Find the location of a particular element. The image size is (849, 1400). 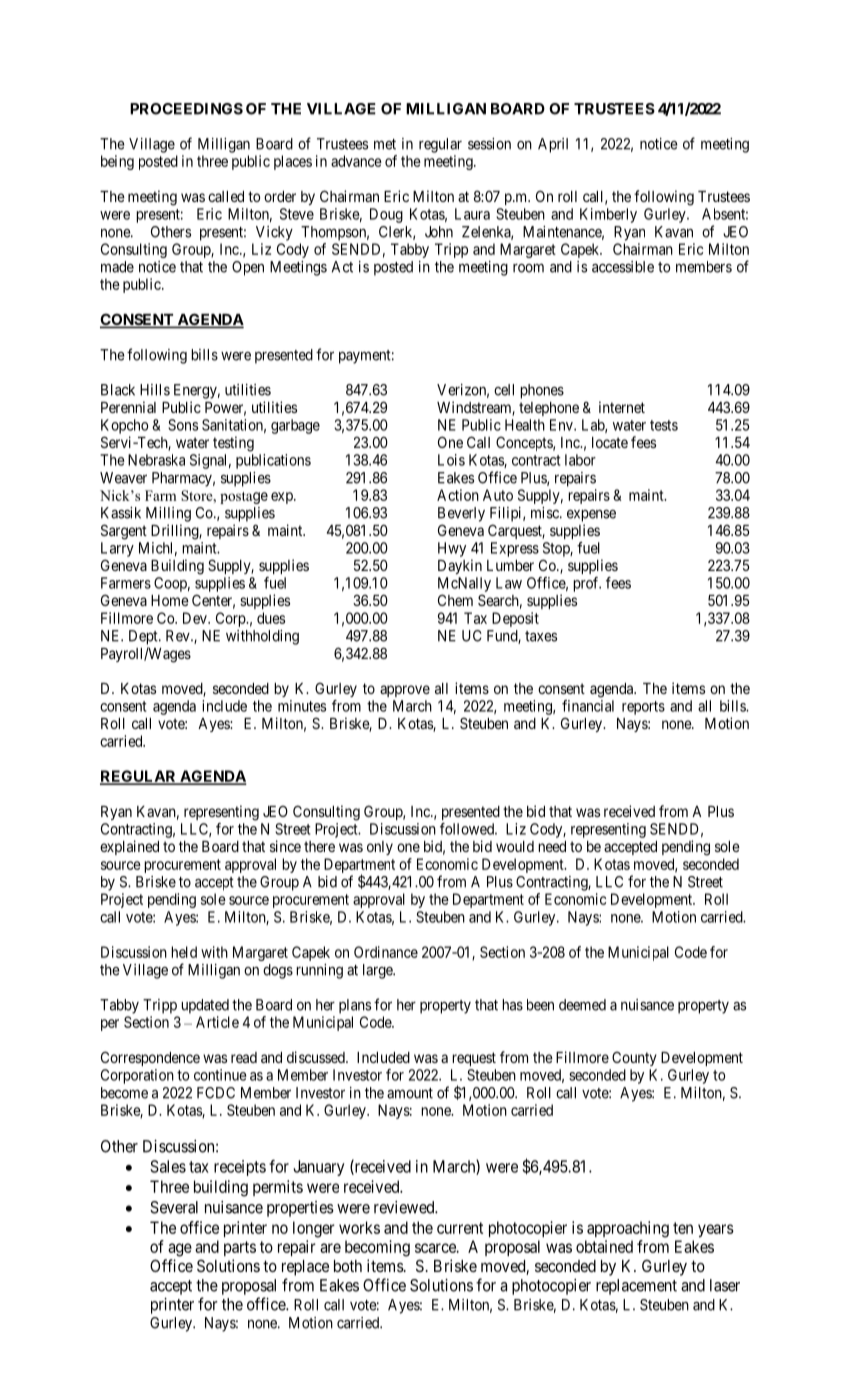

becoming is located at coordinates (377, 1248).
